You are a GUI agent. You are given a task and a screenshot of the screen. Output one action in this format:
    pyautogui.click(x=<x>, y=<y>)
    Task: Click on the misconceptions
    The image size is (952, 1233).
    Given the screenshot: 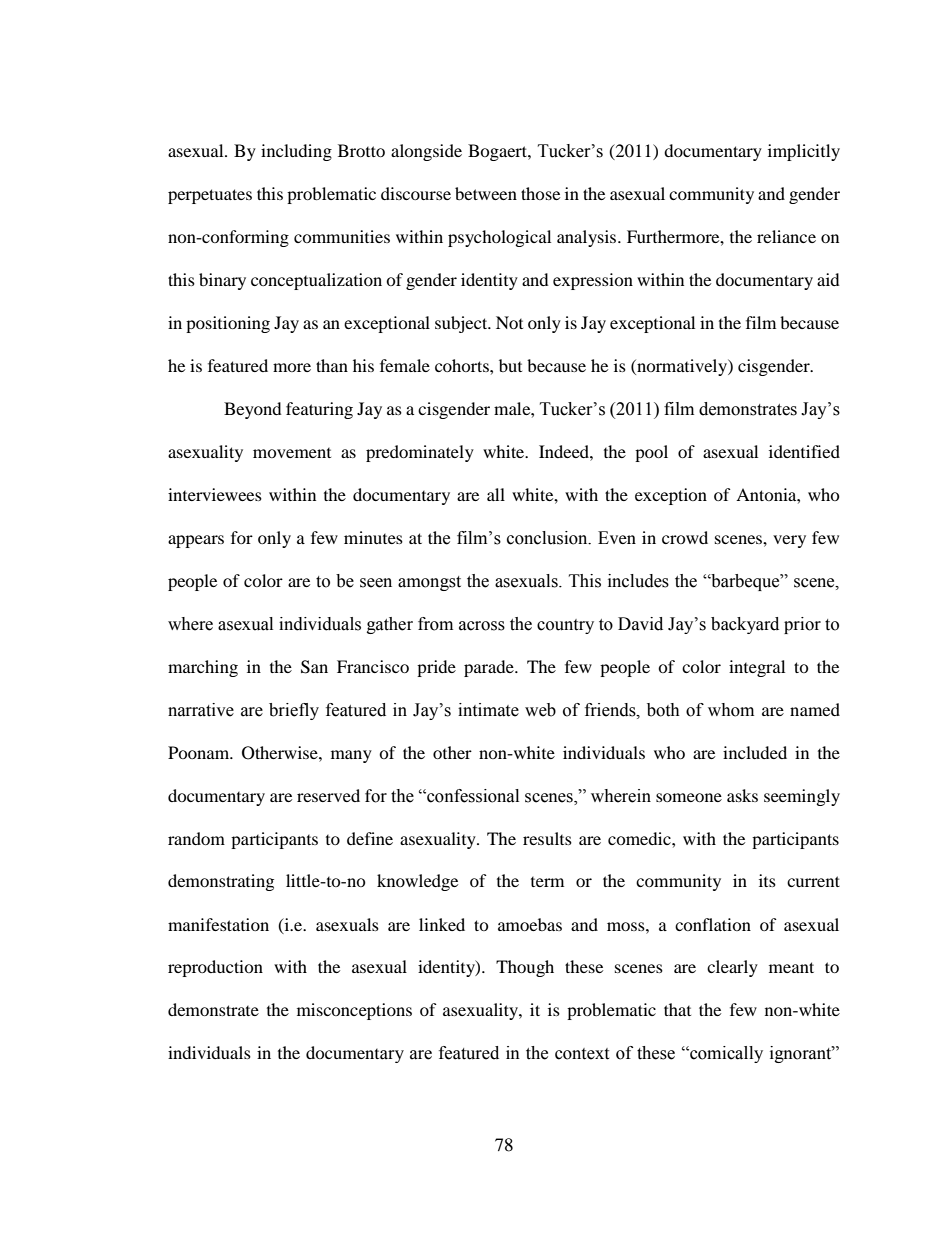 What is the action you would take?
    pyautogui.click(x=354, y=1011)
